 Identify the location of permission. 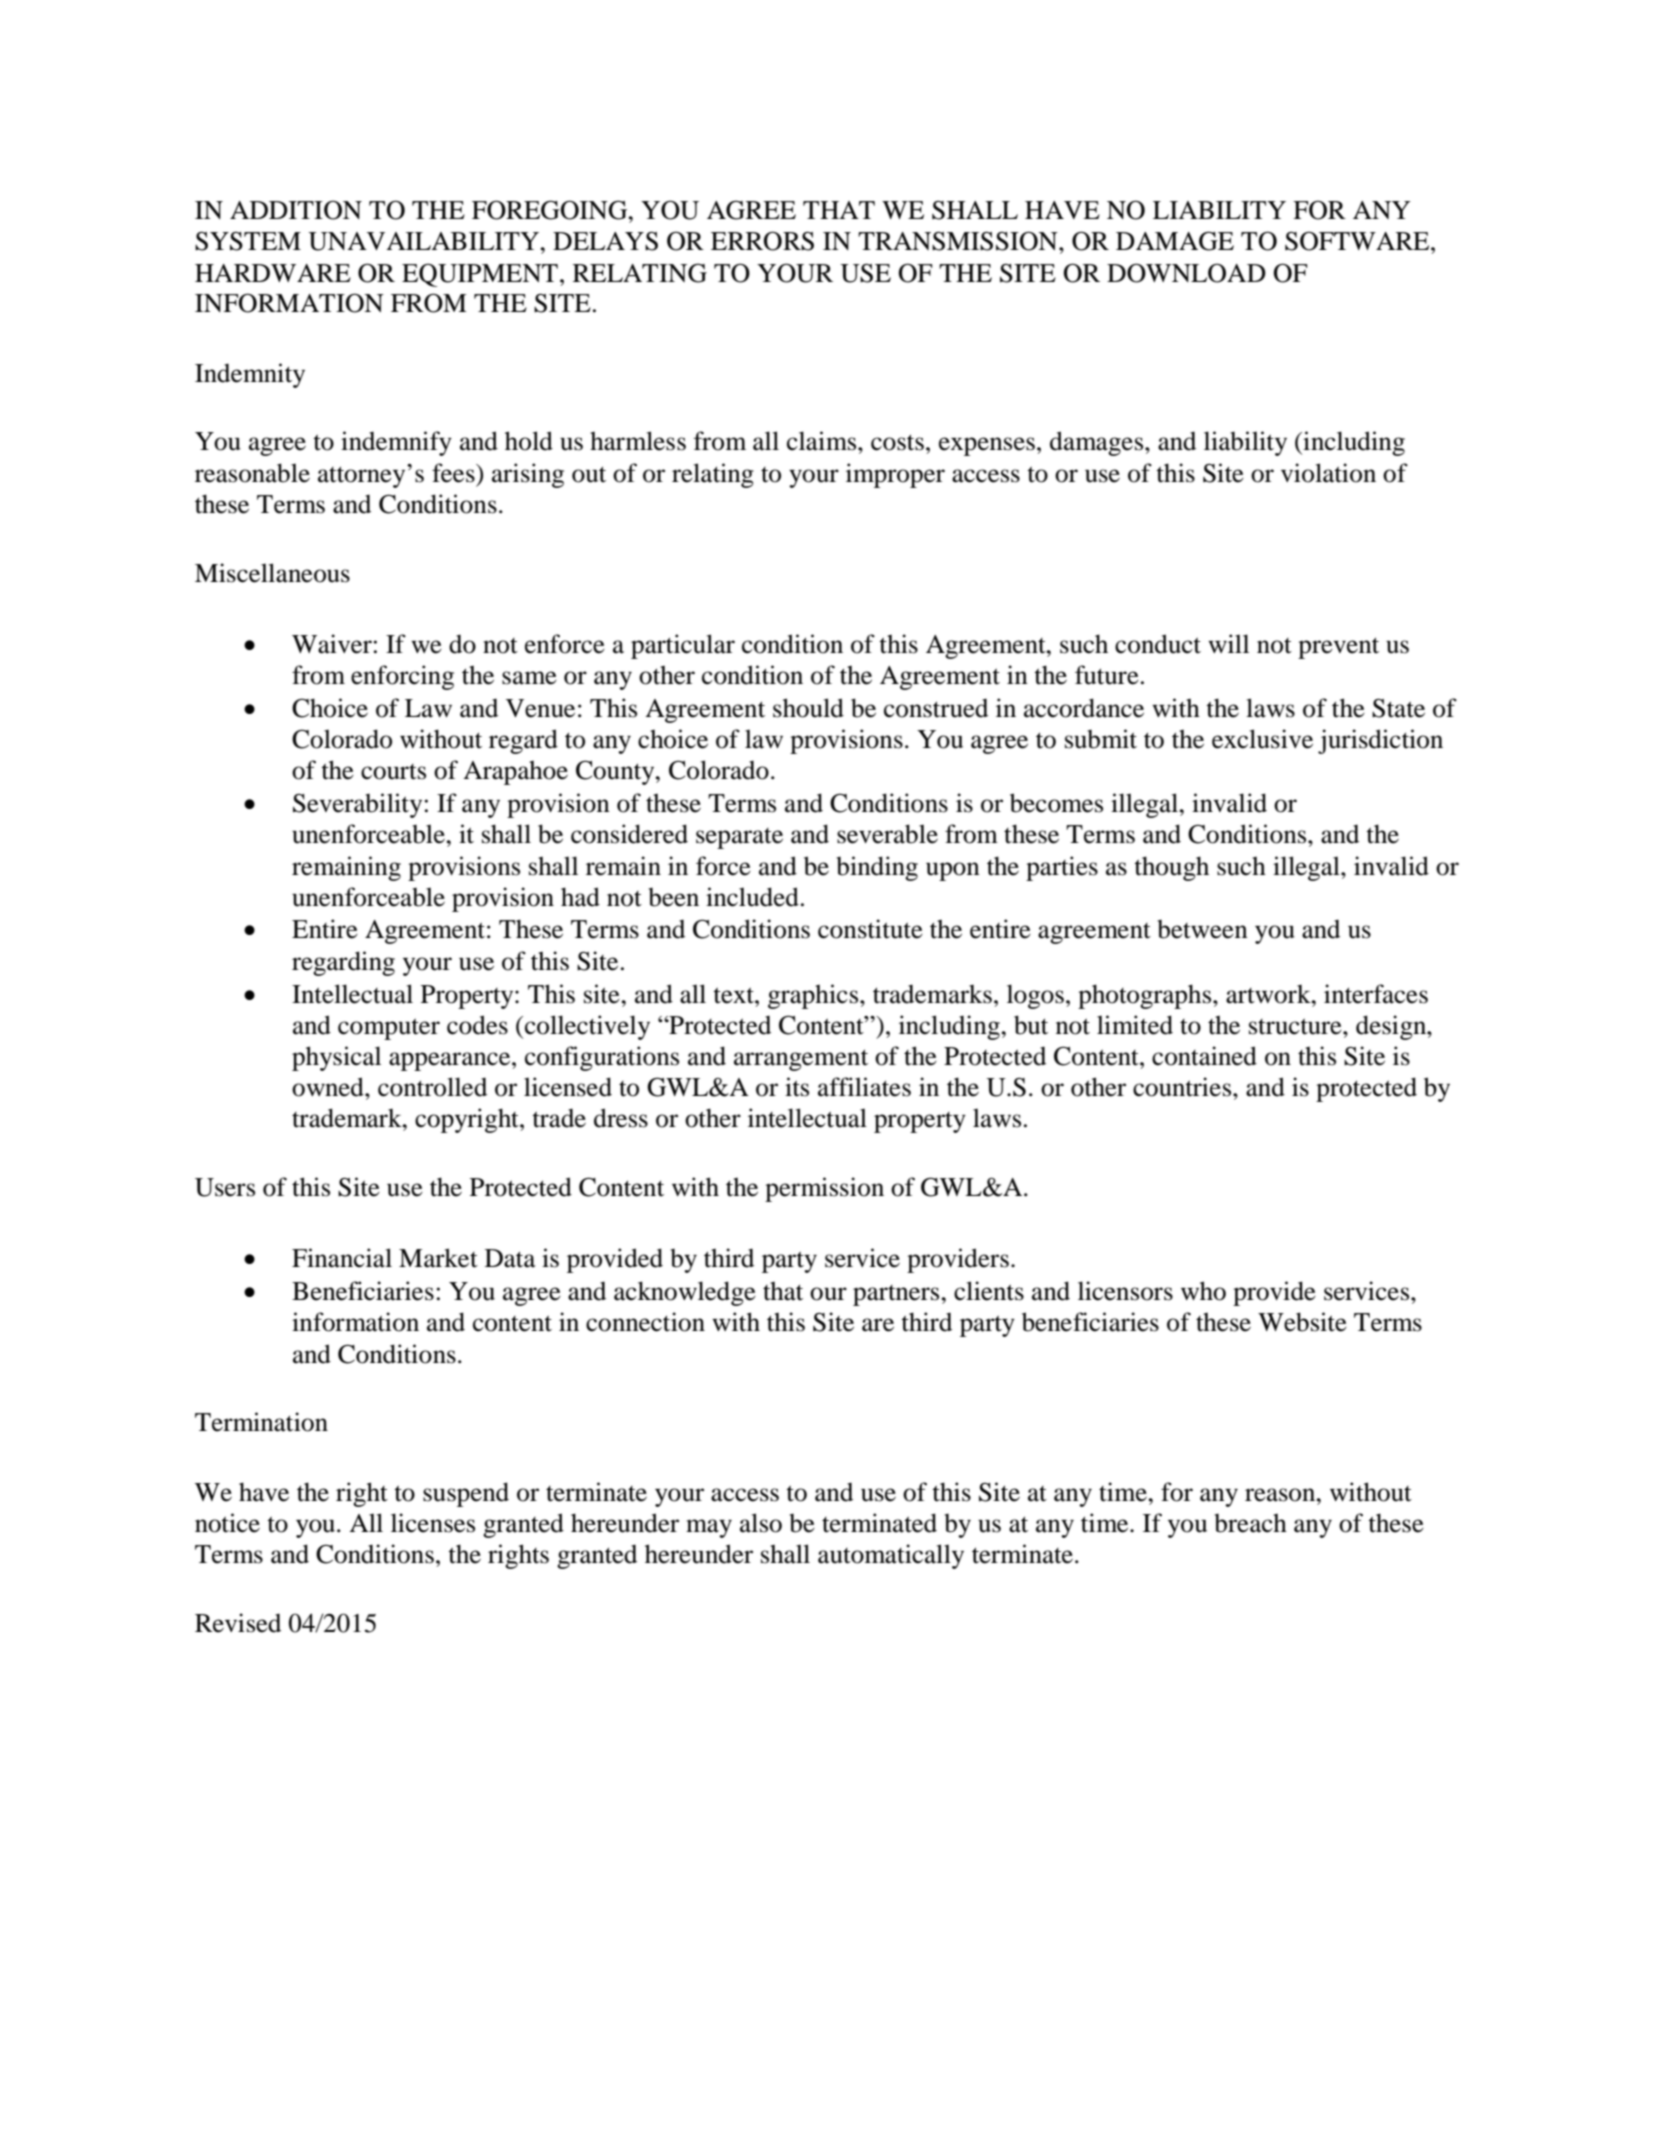
(824, 1189).
